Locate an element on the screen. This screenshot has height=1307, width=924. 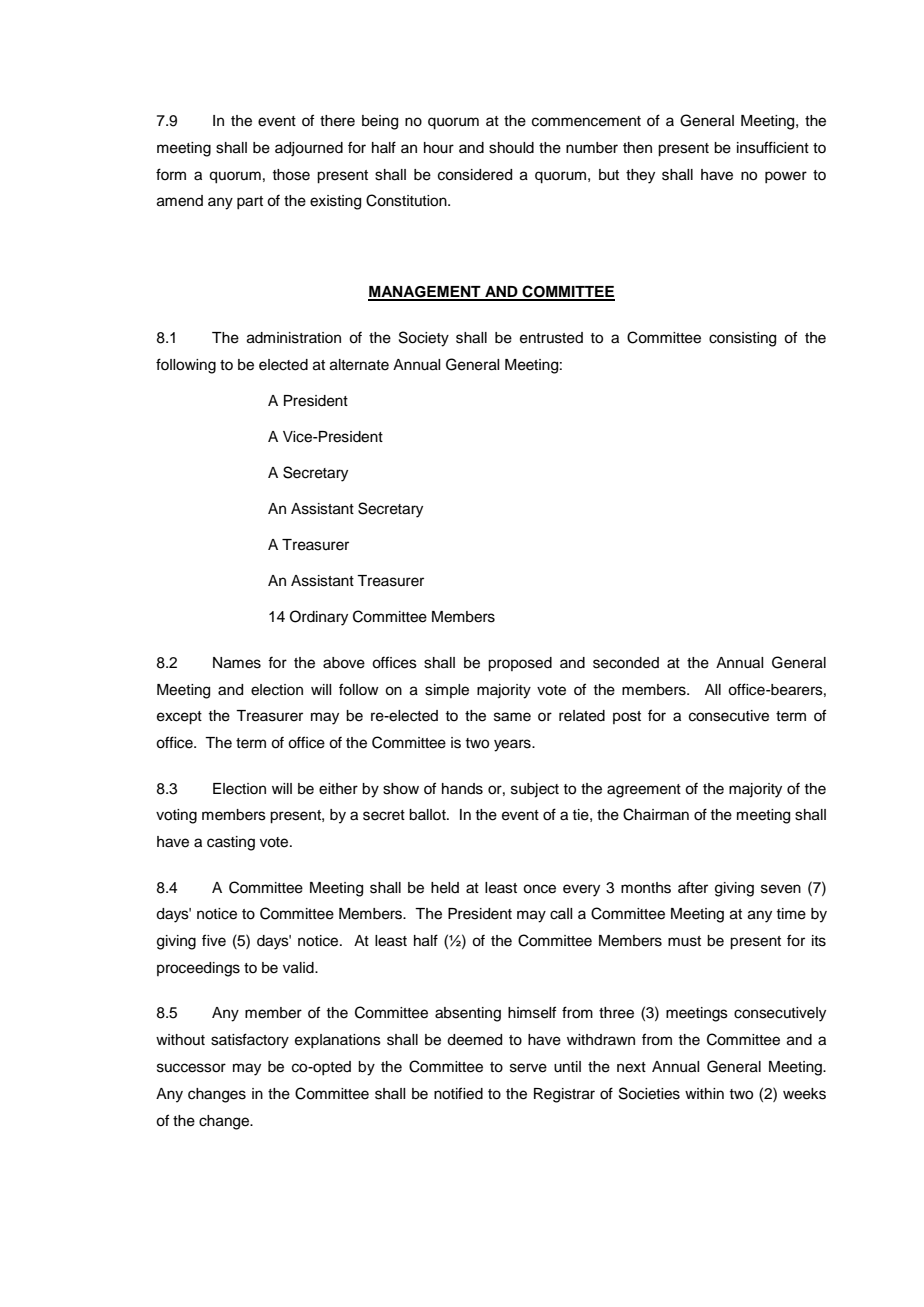
satisfactory is located at coordinates (250, 1041).
